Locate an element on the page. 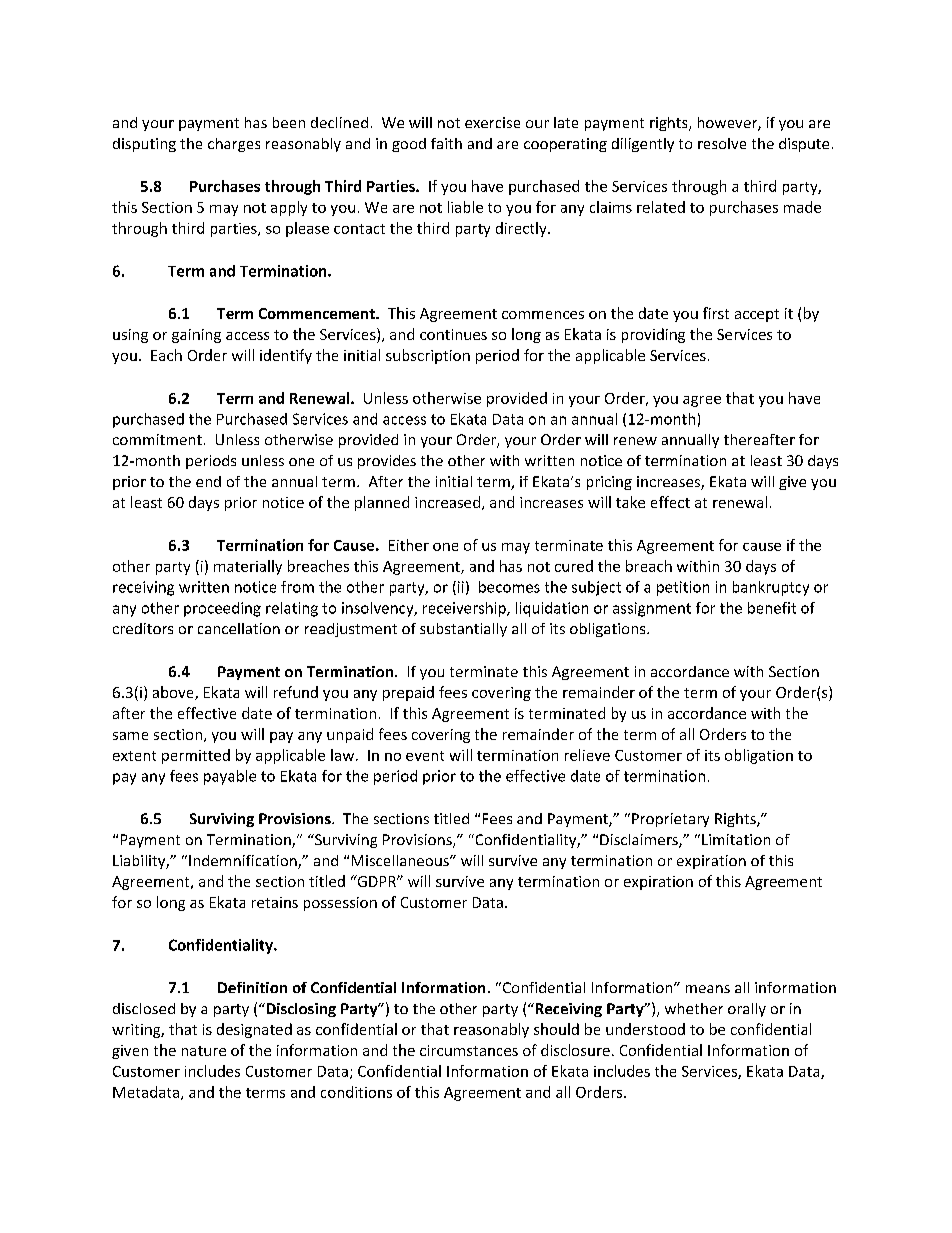  charges is located at coordinates (234, 145).
